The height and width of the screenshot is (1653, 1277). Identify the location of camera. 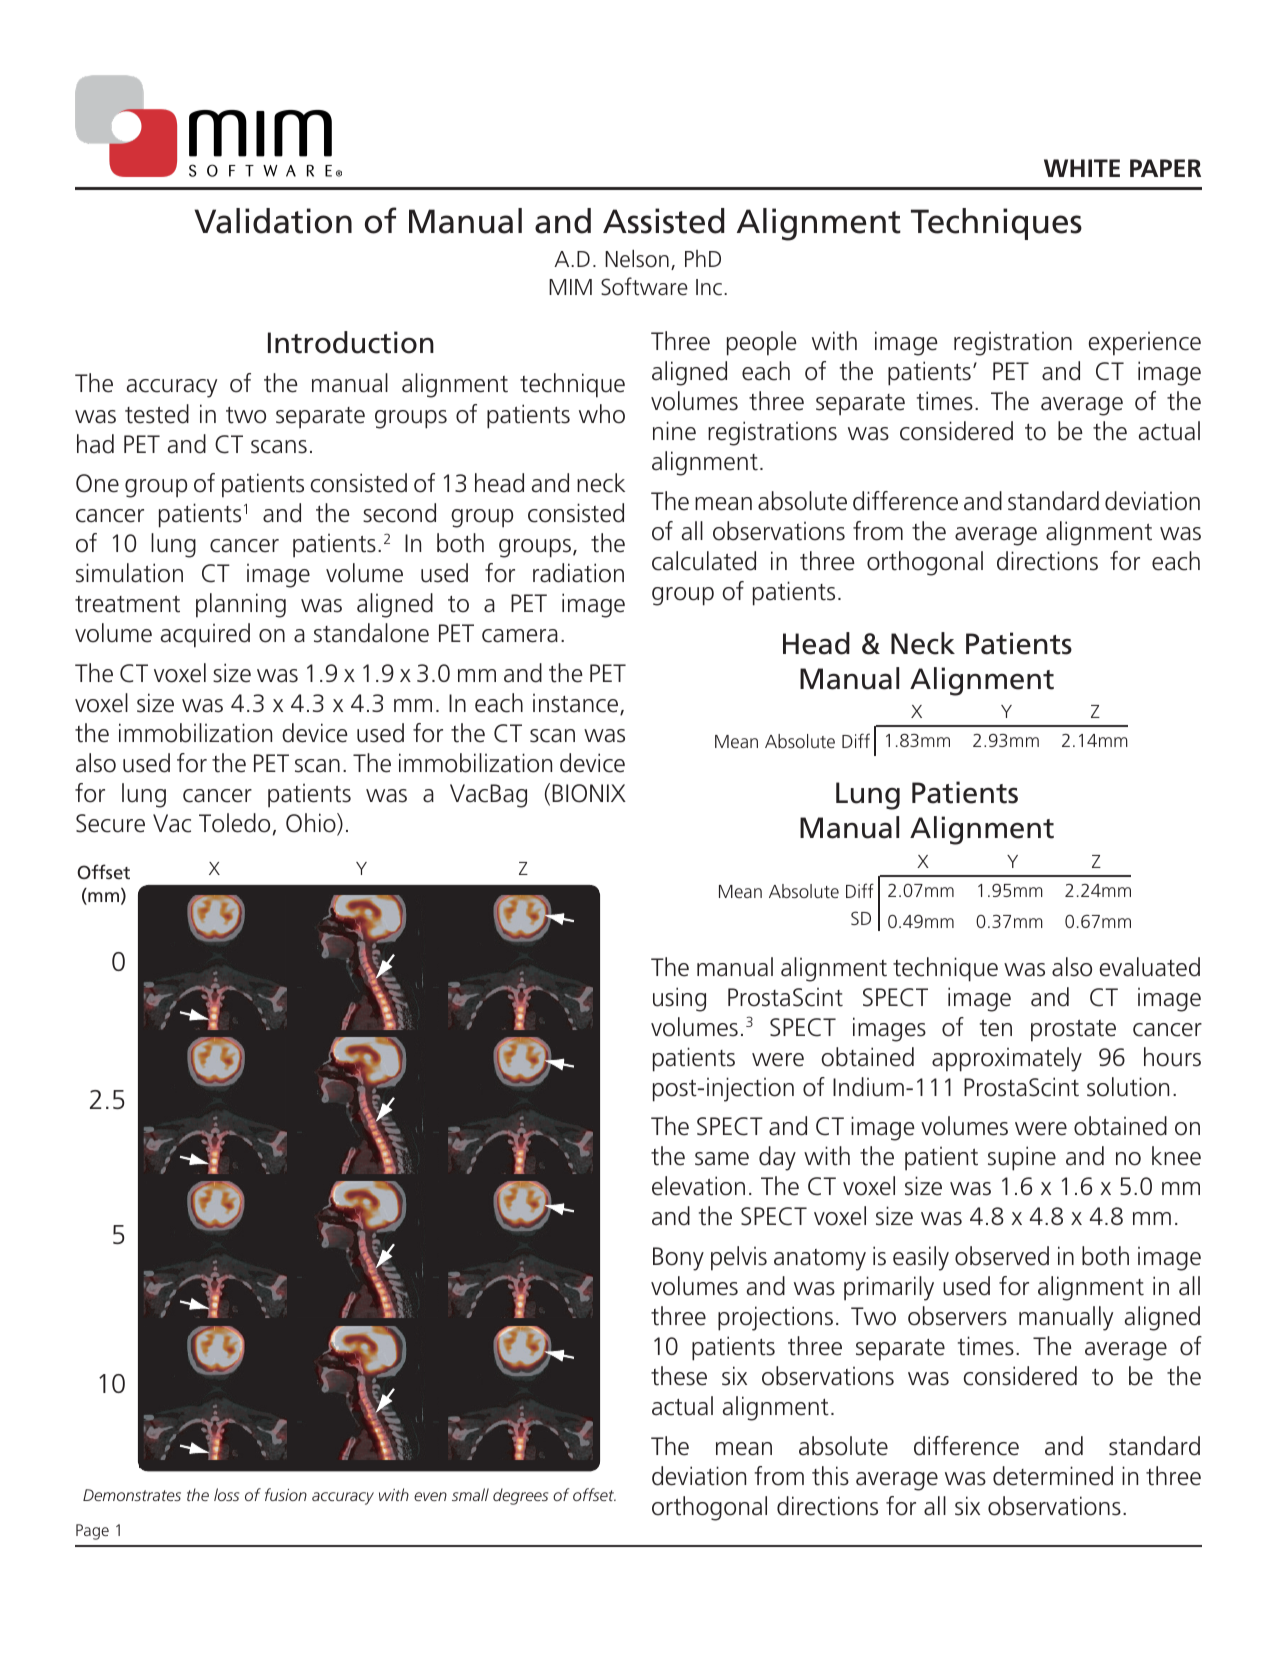
(520, 636).
